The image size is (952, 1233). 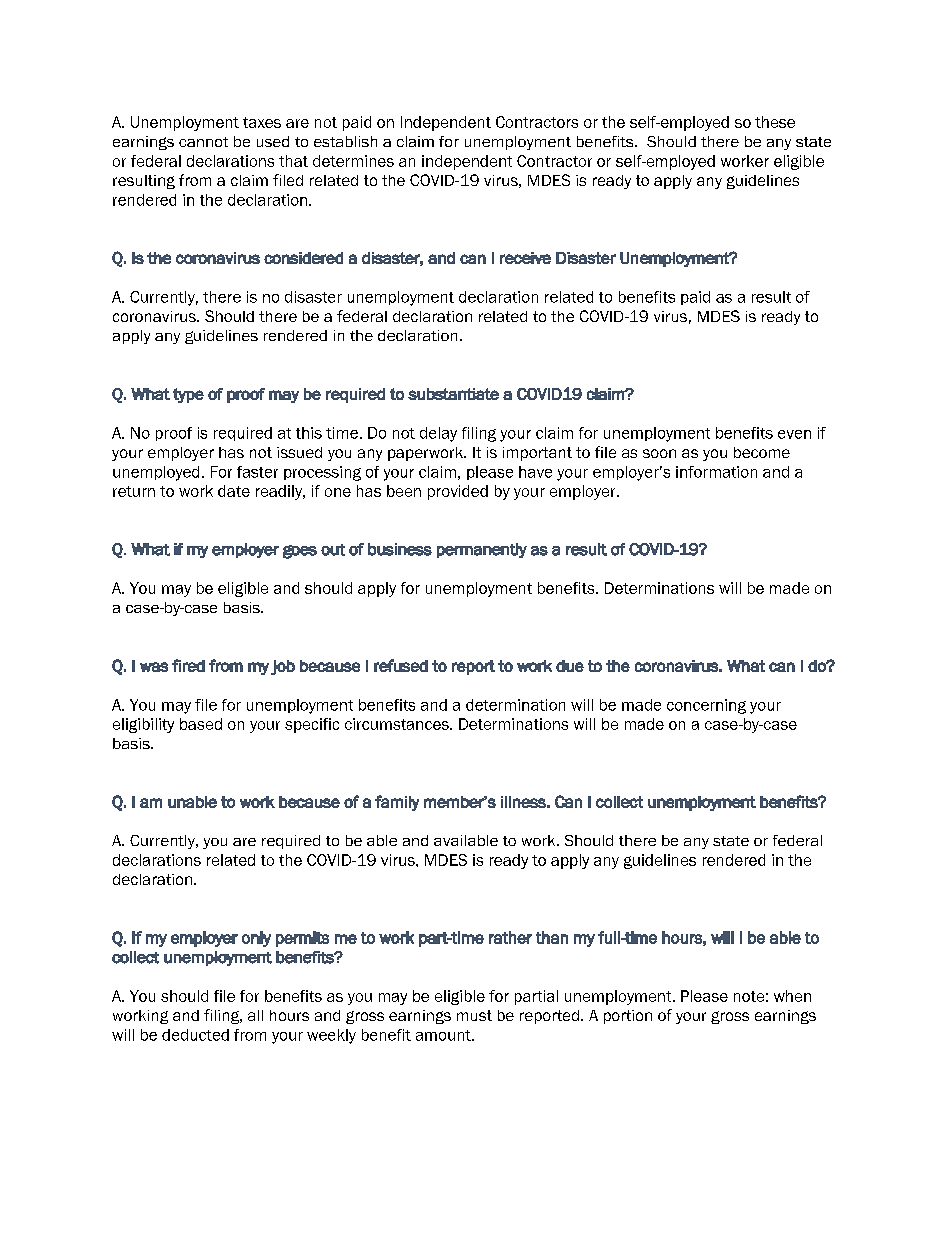 What do you see at coordinates (195, 1035) in the image?
I see `deducted` at bounding box center [195, 1035].
